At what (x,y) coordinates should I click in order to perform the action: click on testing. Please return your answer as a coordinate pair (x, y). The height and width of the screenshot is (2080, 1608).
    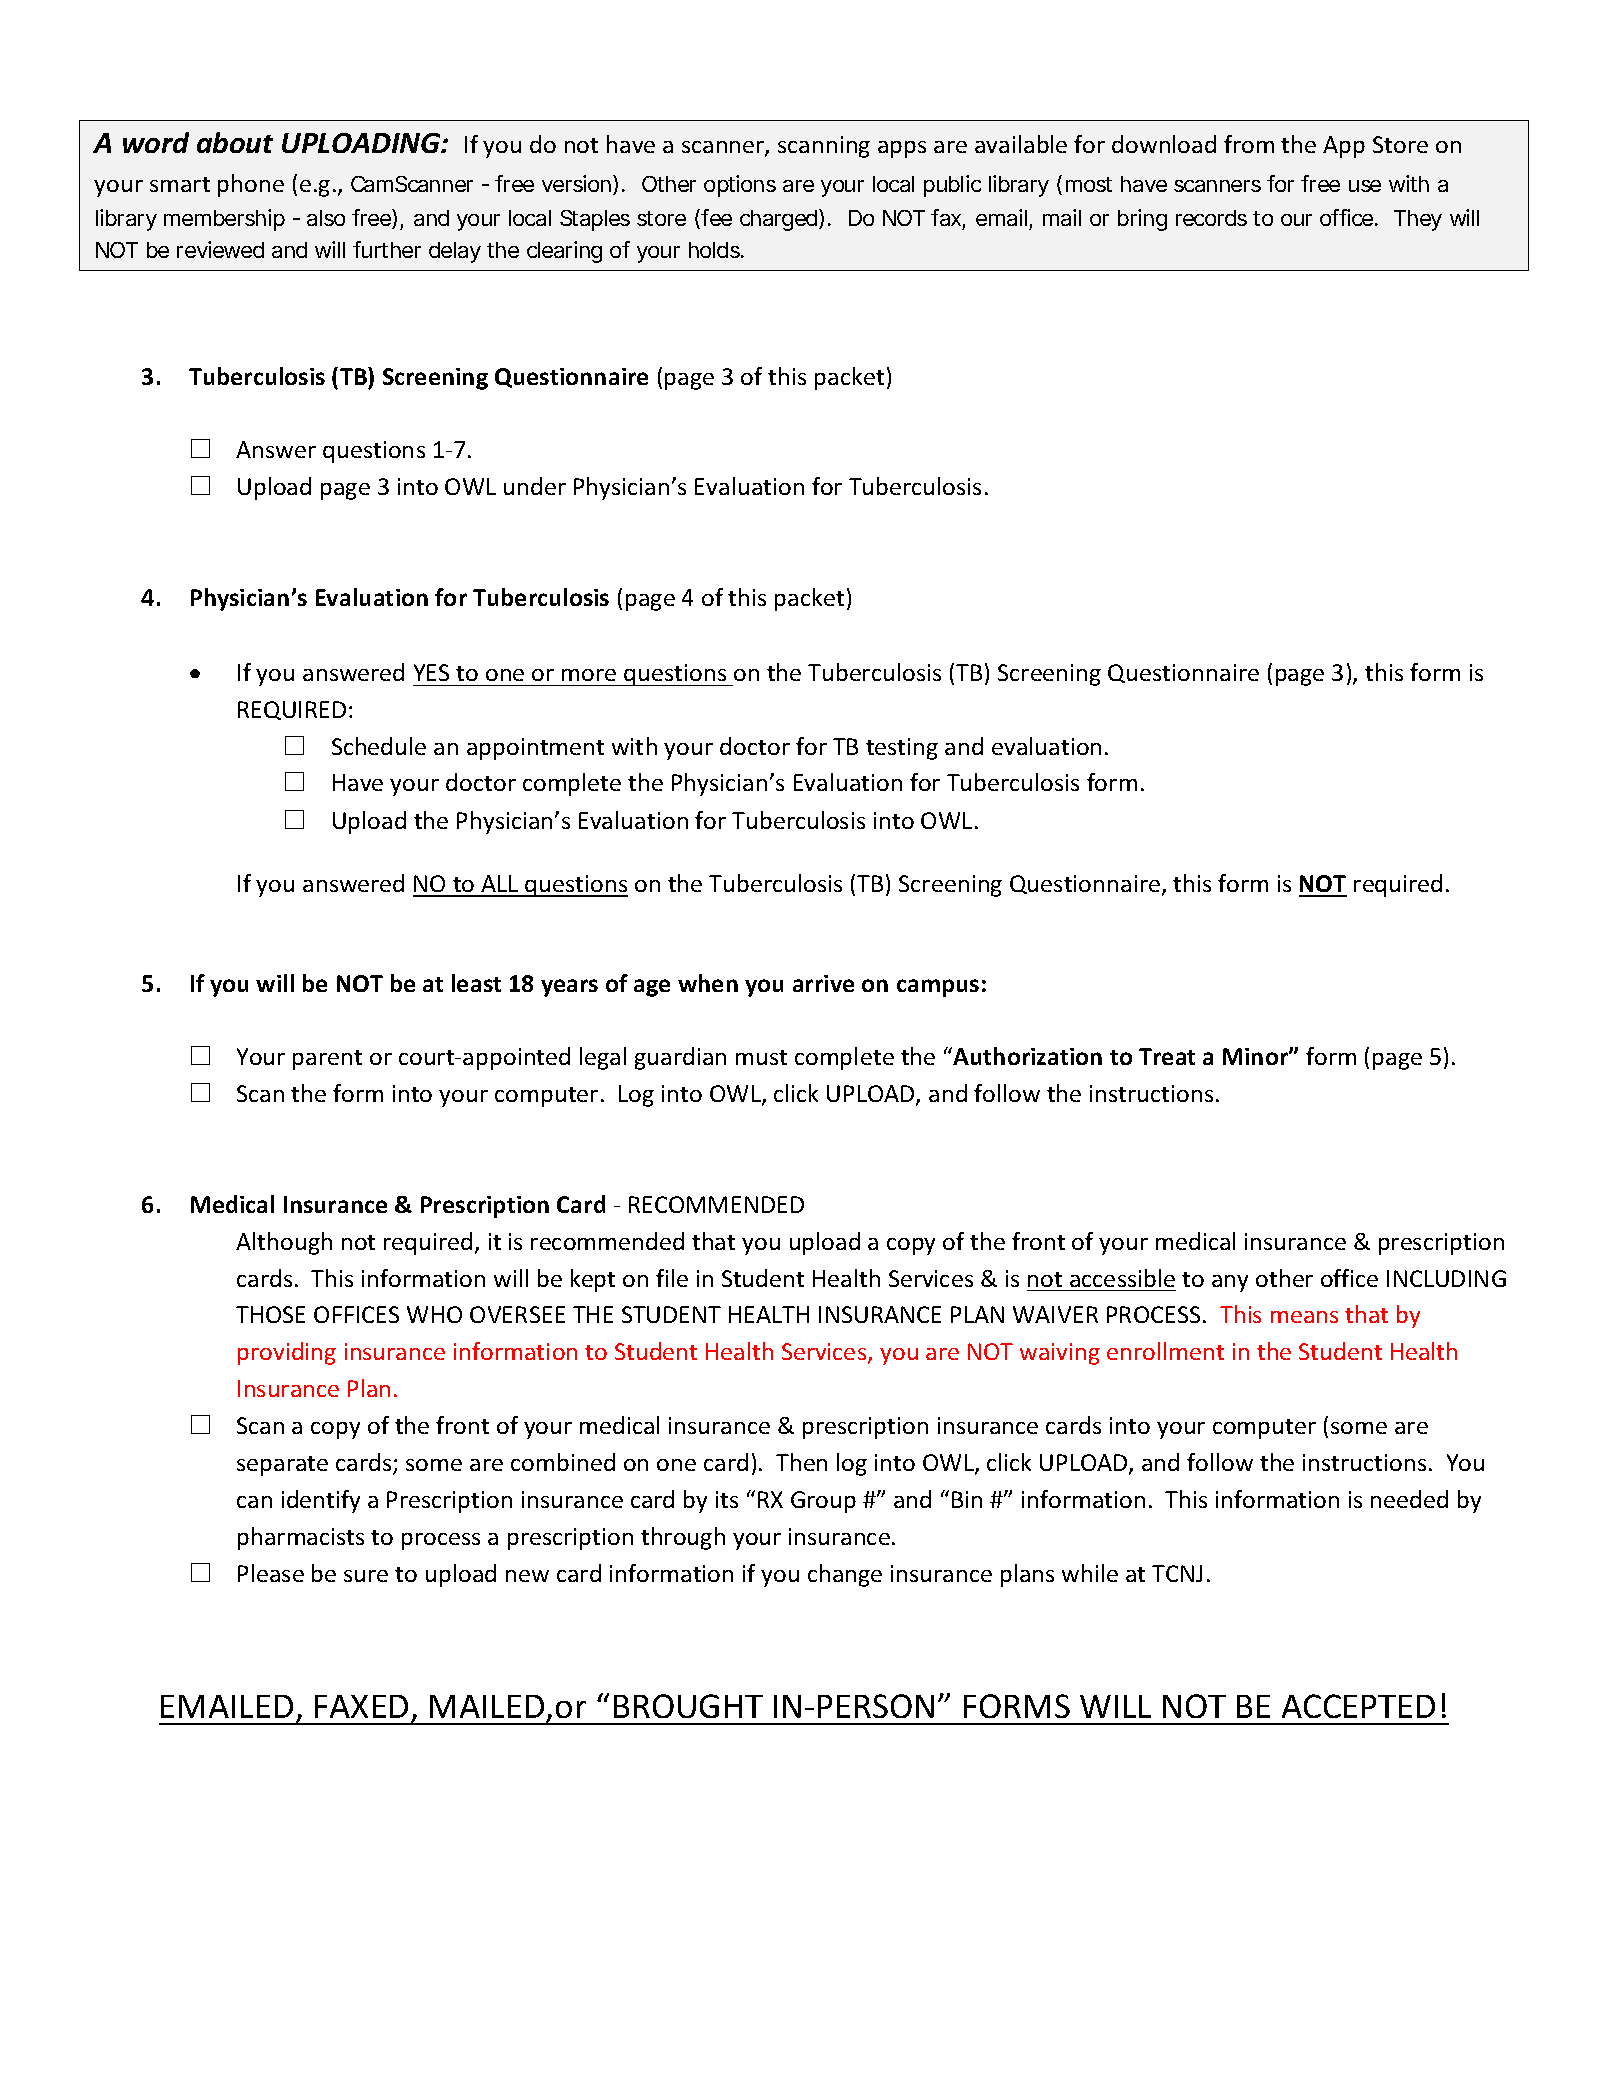
    Looking at the image, I should click on (902, 749).
